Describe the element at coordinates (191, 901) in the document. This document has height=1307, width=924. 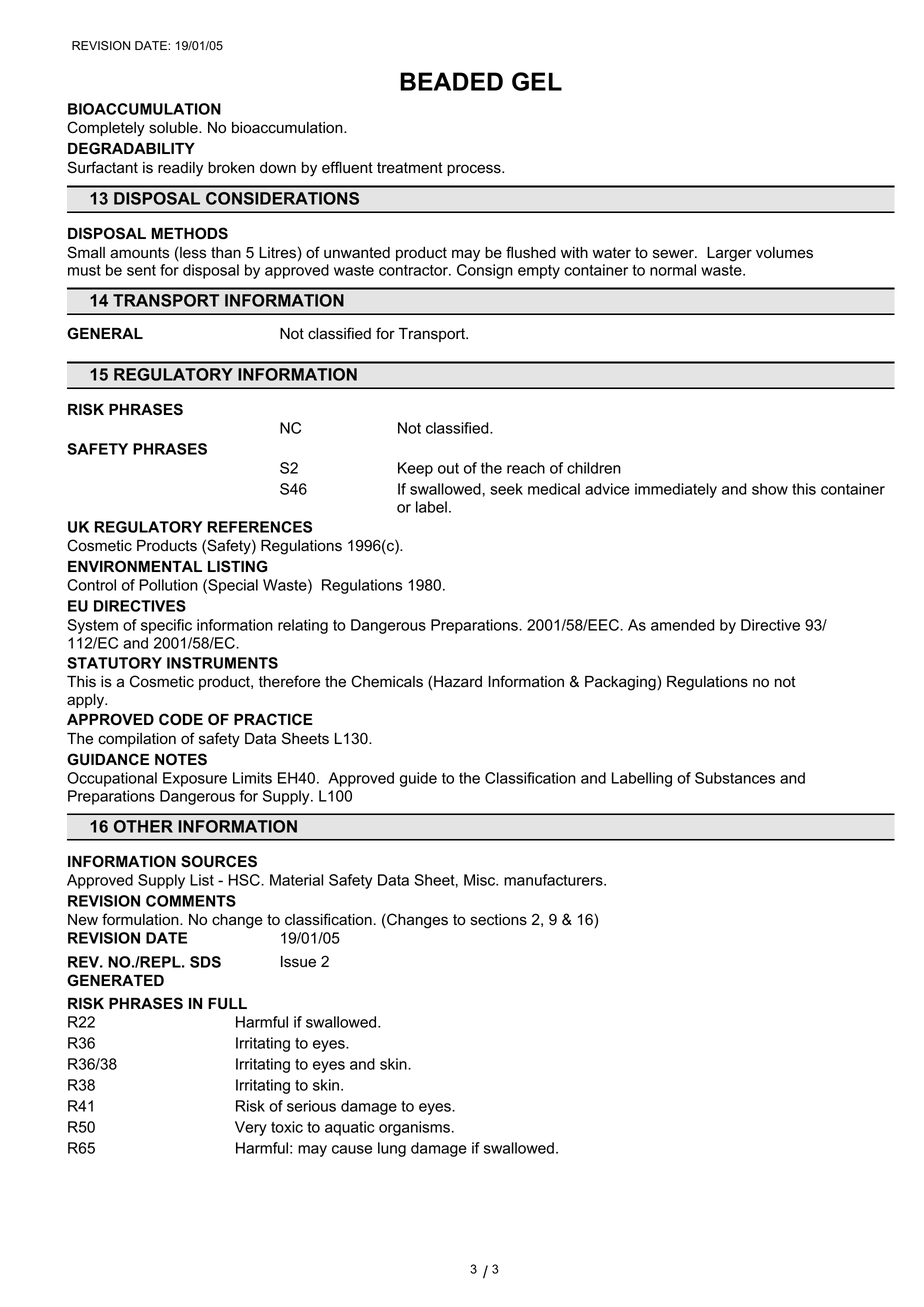
I see `COMMENTS` at that location.
